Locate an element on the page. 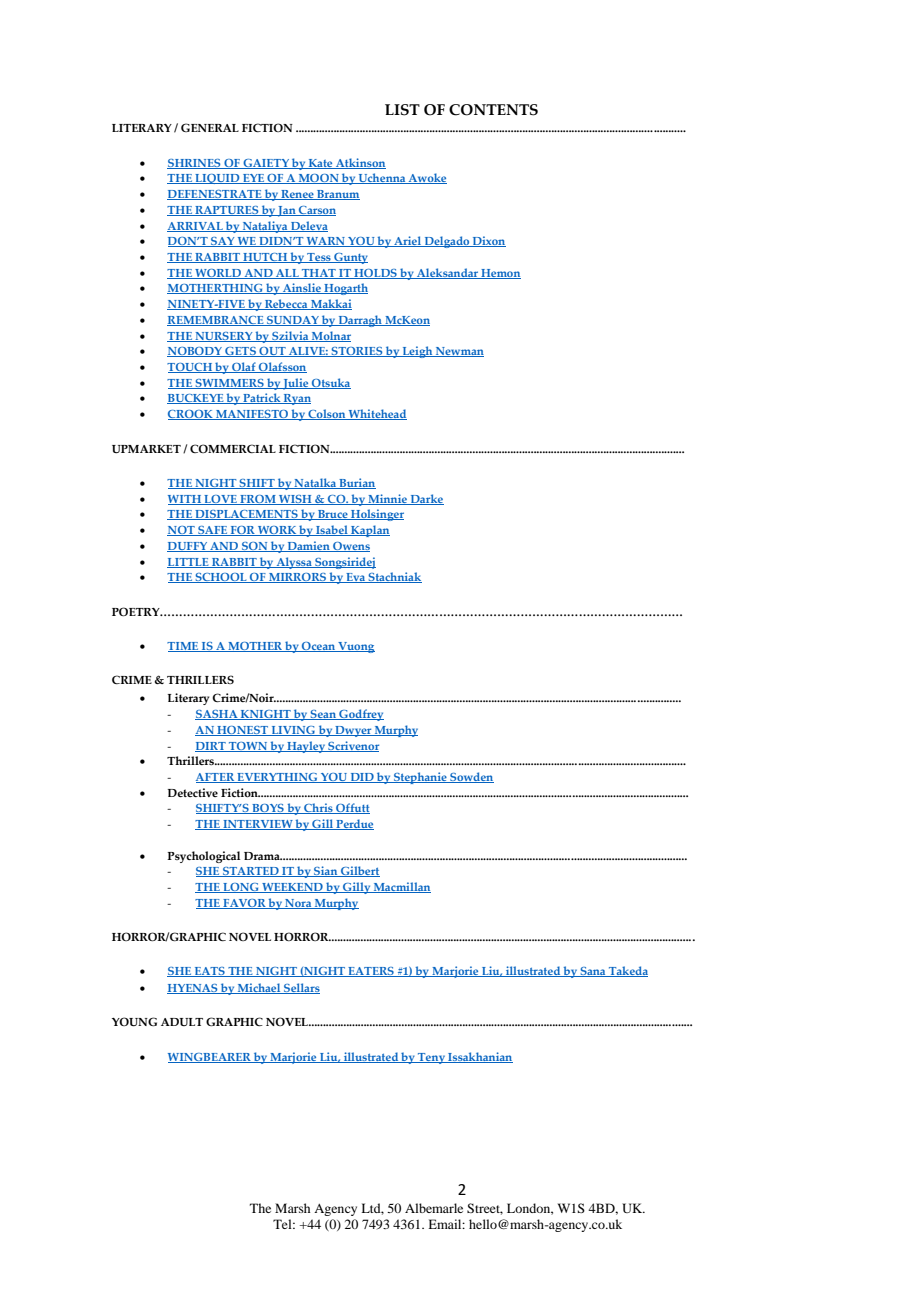 Image resolution: width=924 pixels, height=1308 pixels. Minnie is located at coordinates (387, 499).
